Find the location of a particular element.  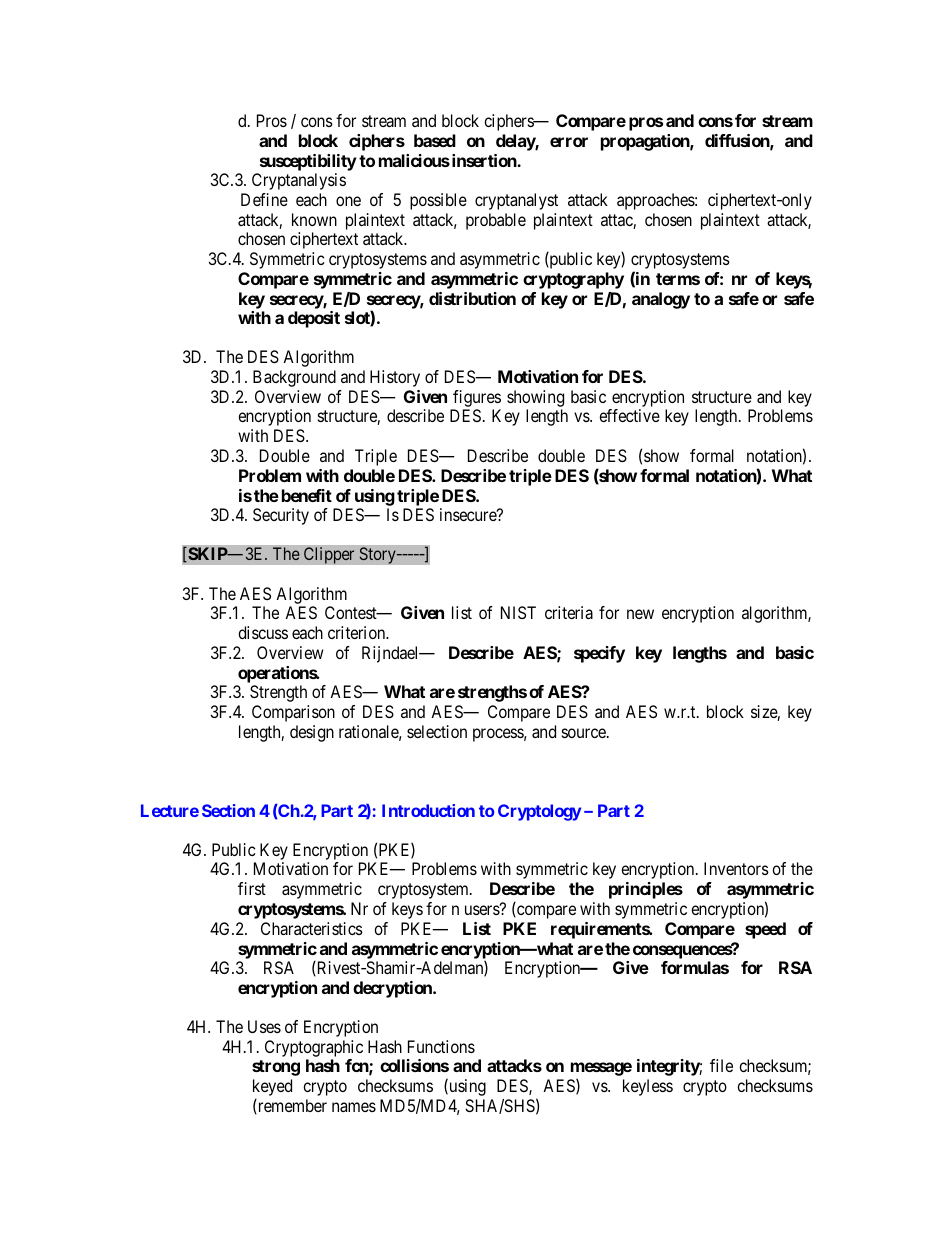

Functions is located at coordinates (441, 1046).
